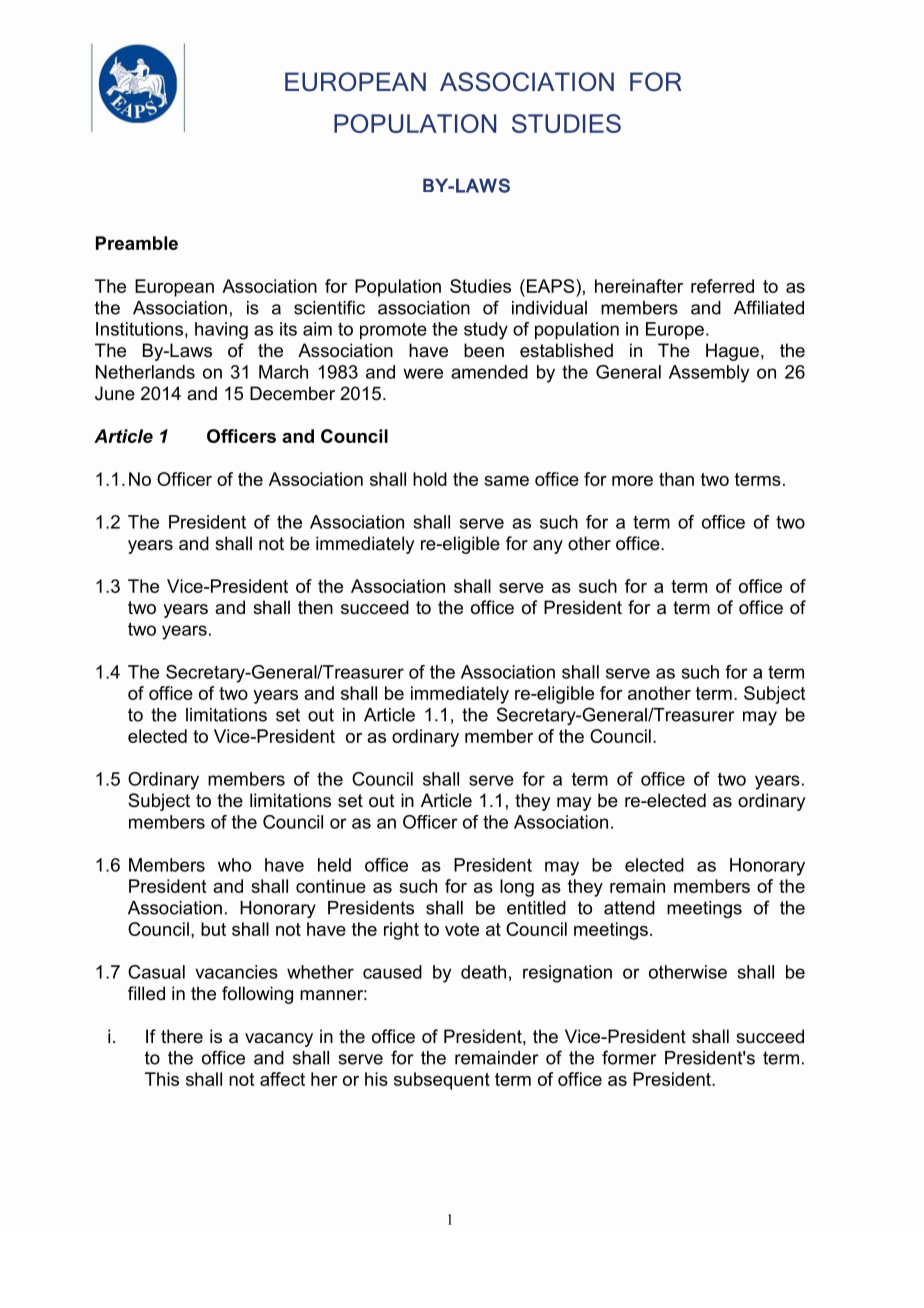 This screenshot has height=1308, width=924. I want to click on than, so click(676, 479).
